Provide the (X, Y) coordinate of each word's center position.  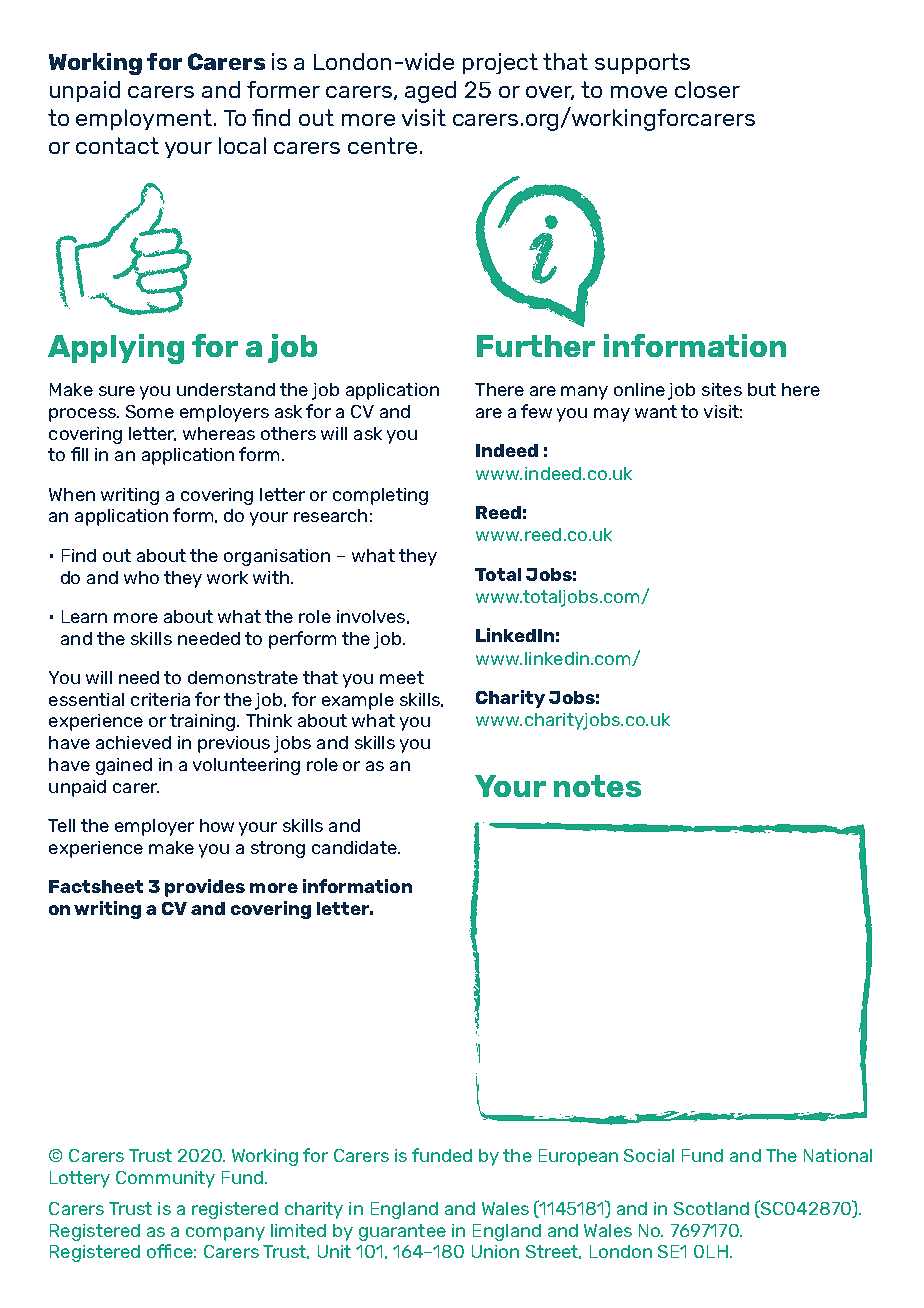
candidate (355, 847)
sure (117, 391)
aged (430, 92)
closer (707, 89)
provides (205, 888)
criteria (160, 699)
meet (402, 677)
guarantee (402, 1232)
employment (144, 119)
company (225, 1234)
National (838, 1155)
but (762, 389)
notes (597, 786)
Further (536, 346)
